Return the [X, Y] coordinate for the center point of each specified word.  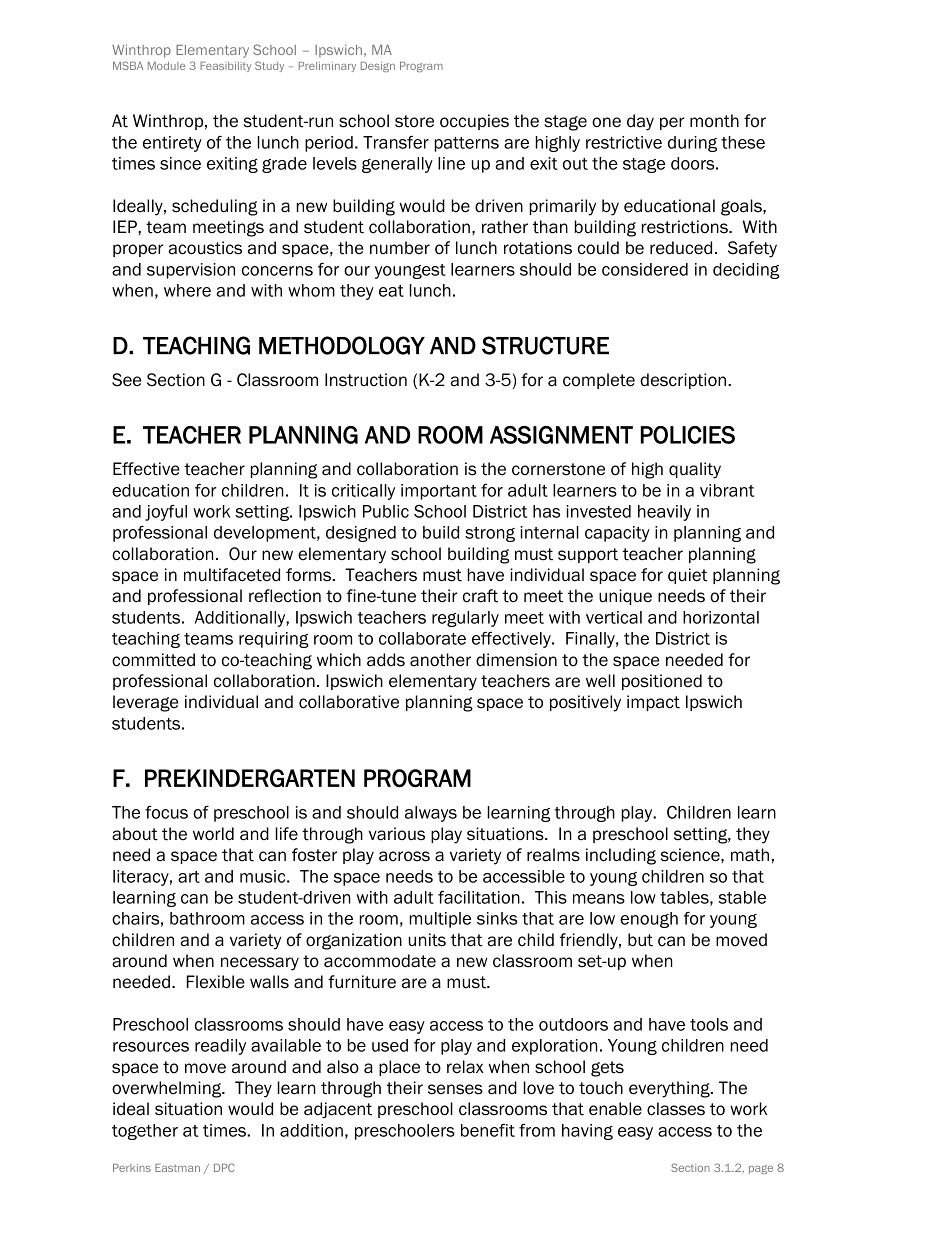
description [684, 381]
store [414, 121]
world [213, 834]
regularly [465, 619]
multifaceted [232, 575]
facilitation [479, 897]
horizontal [721, 617]
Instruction [366, 380]
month [714, 121]
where [187, 290]
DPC [224, 1167]
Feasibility [225, 67]
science [691, 855]
